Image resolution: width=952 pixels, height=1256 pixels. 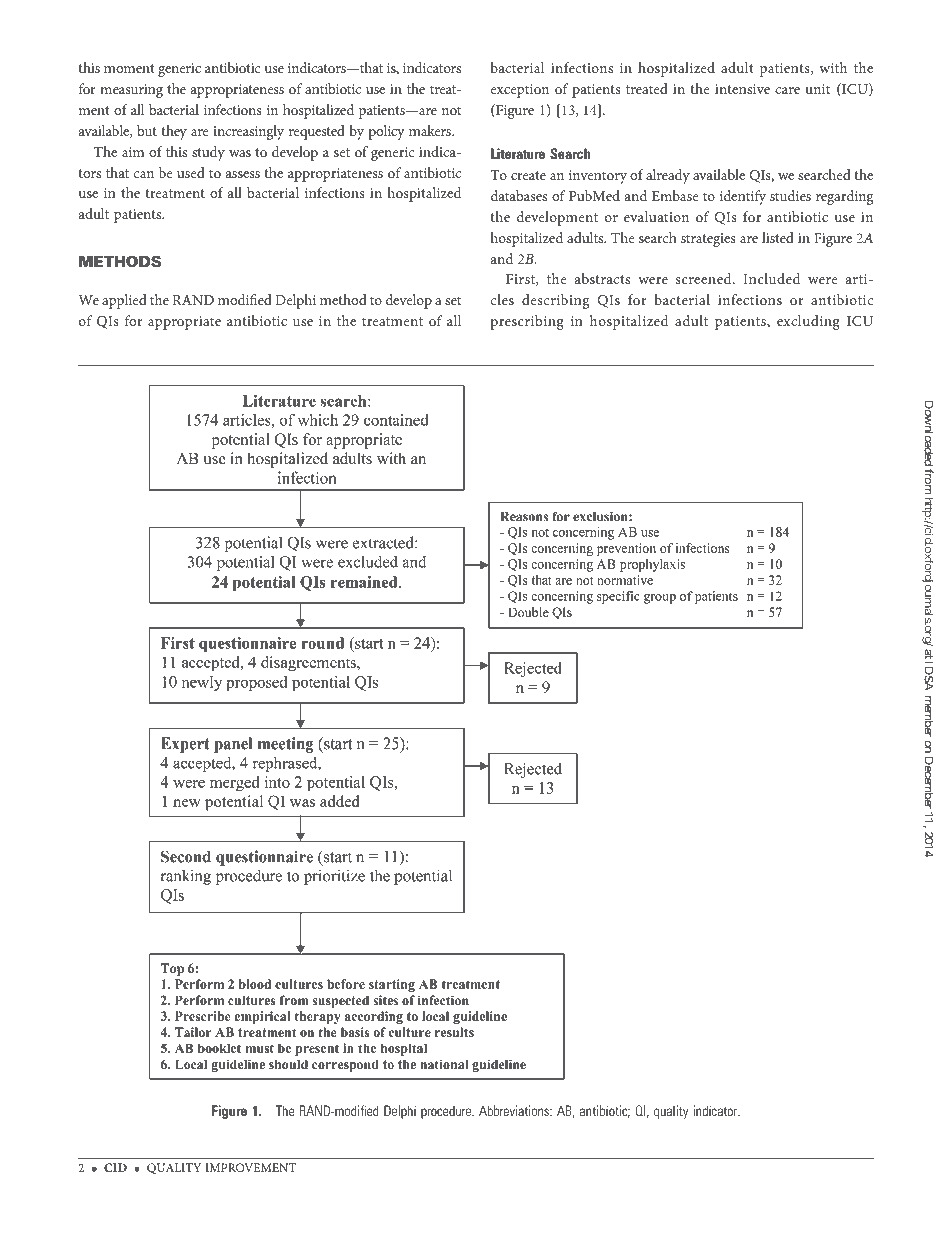 What do you see at coordinates (527, 322) in the document?
I see `prescribing` at bounding box center [527, 322].
